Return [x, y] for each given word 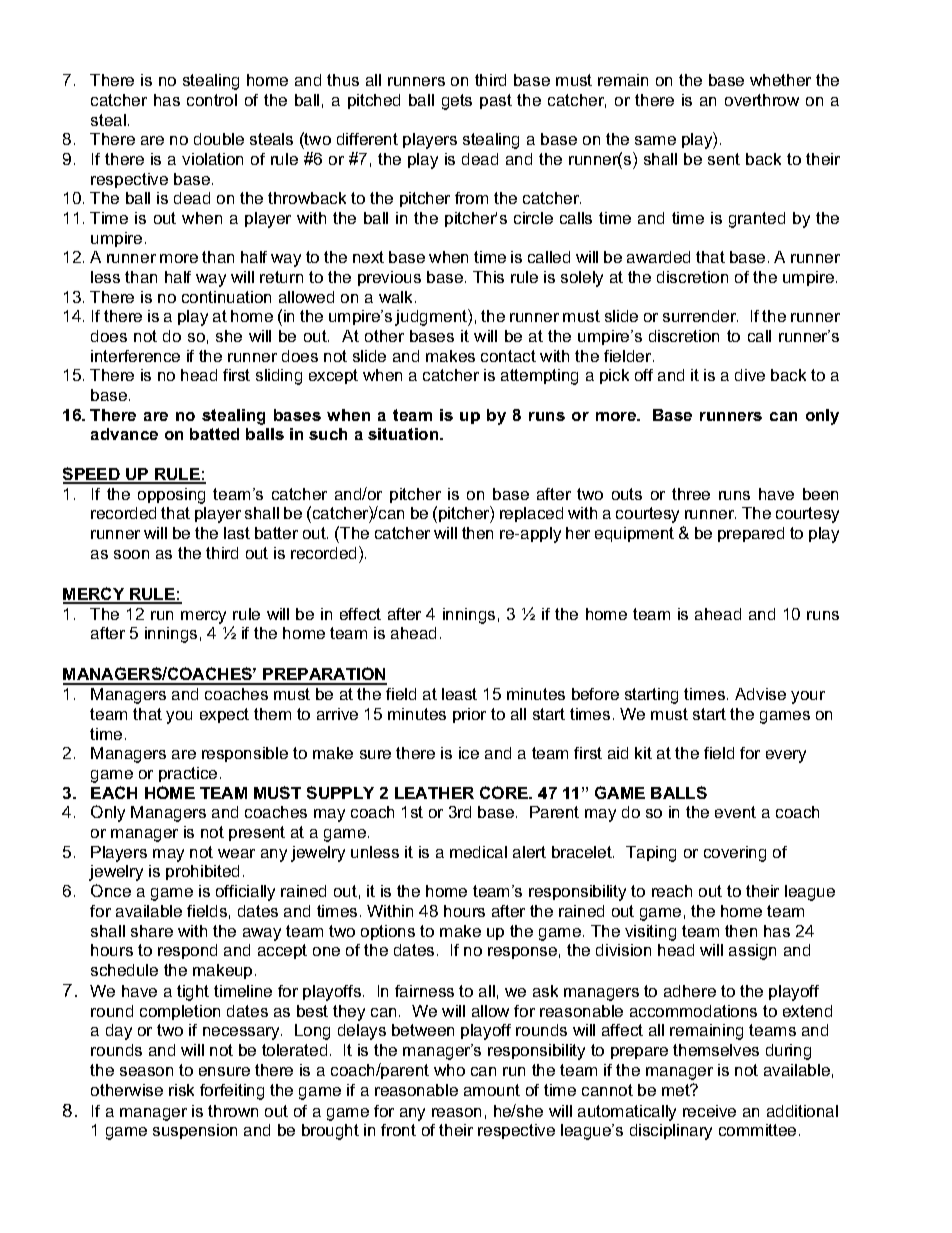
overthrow [762, 100]
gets [457, 102]
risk [181, 1090]
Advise [760, 694]
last [237, 533]
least [459, 694]
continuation [226, 297]
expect [224, 715]
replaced [531, 514]
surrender [700, 316]
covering [735, 854]
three [691, 494]
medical [478, 852]
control [212, 100]
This [488, 277]
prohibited [202, 872]
